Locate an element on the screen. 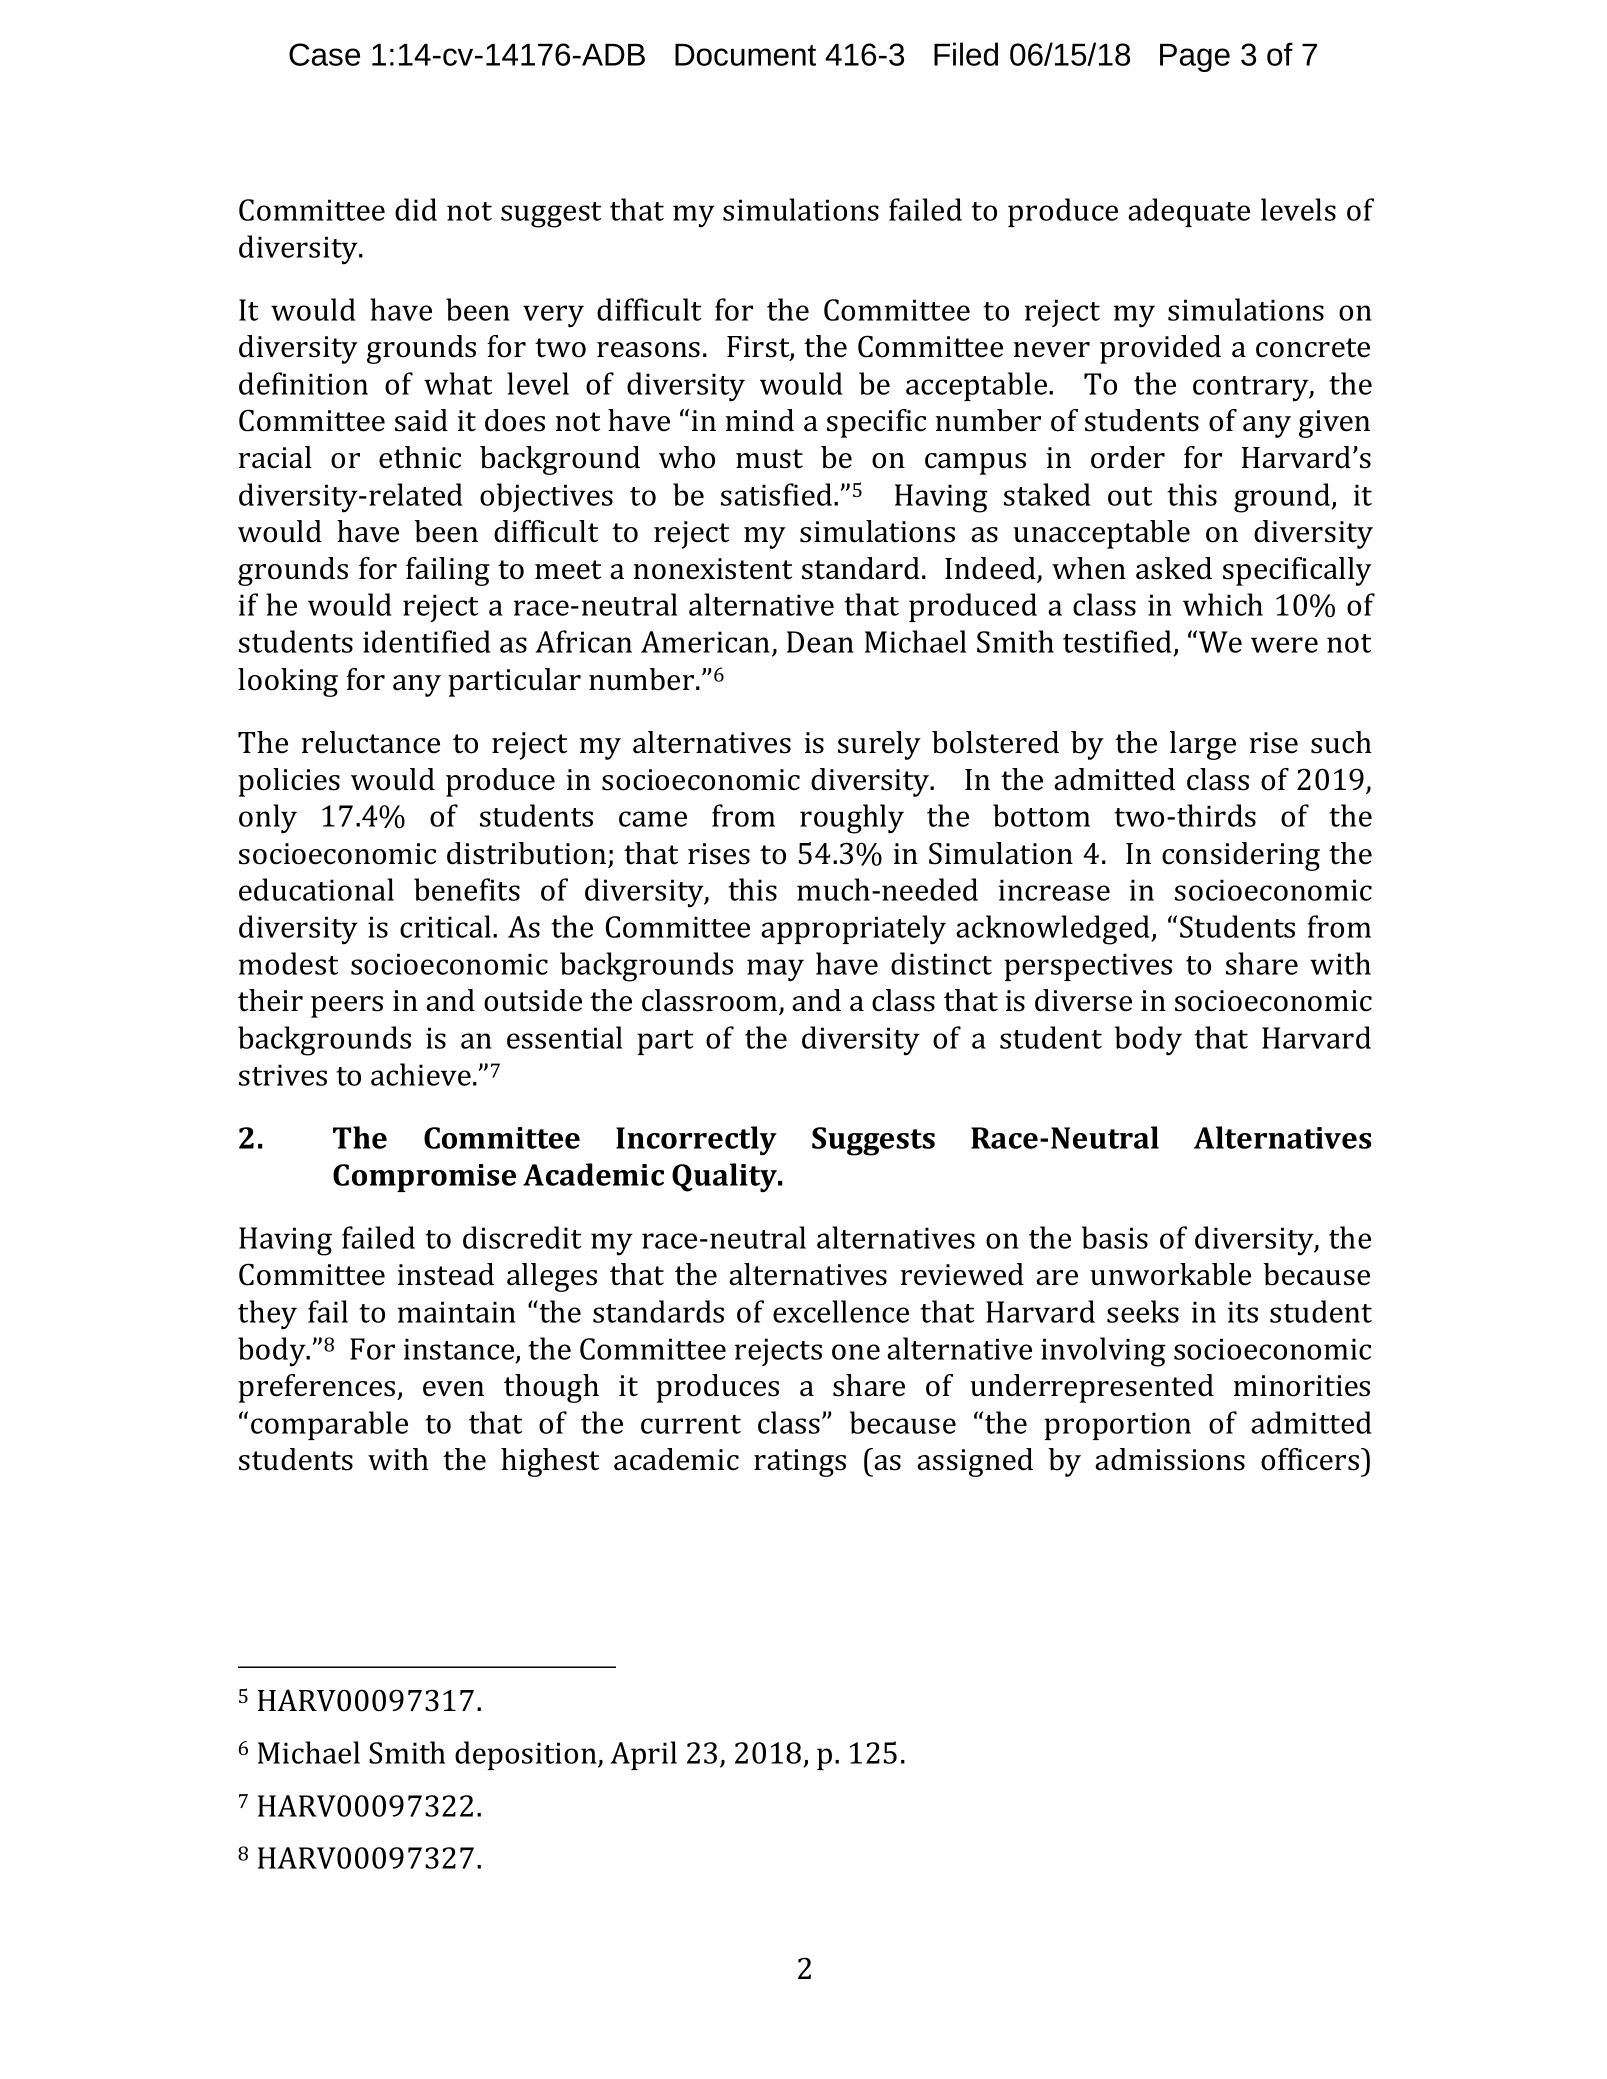 The image size is (1607, 2079). critical is located at coordinates (445, 926).
